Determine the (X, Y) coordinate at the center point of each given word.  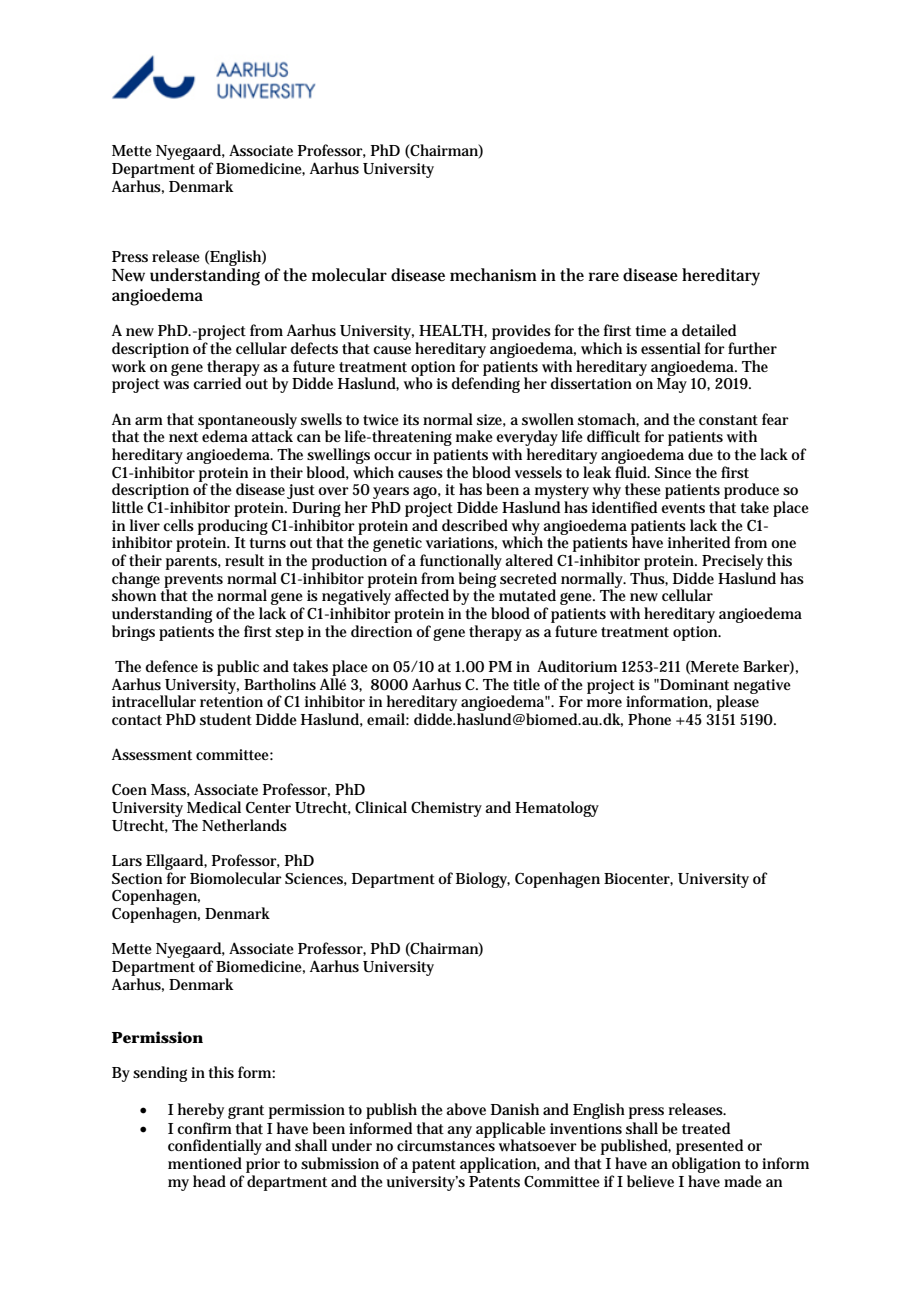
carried (218, 382)
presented (709, 1148)
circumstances (446, 1146)
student (226, 719)
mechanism (493, 275)
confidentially (215, 1148)
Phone (649, 719)
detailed (709, 330)
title (526, 684)
